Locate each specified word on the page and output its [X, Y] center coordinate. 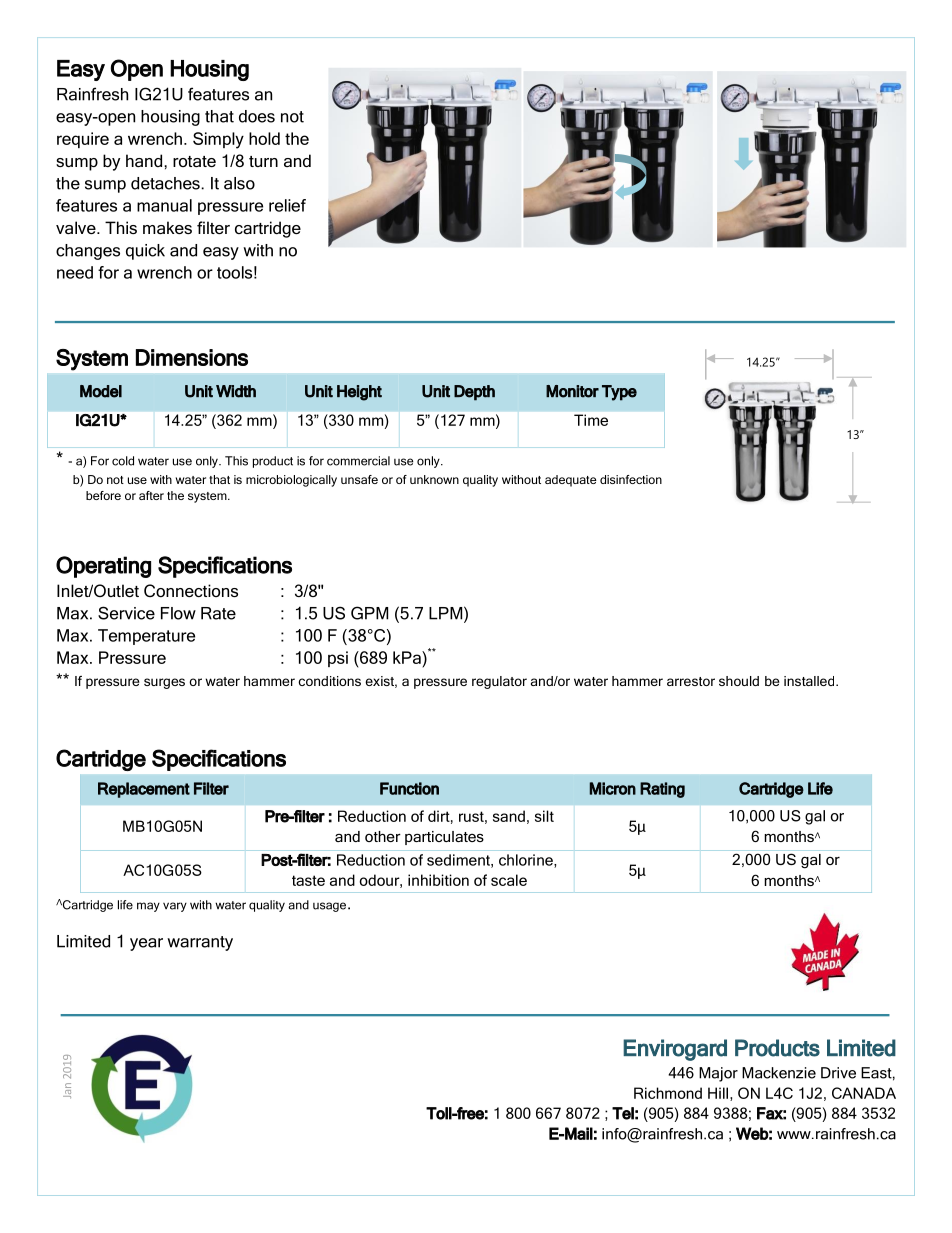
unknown [434, 479]
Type [619, 393]
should [739, 681]
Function [409, 788]
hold [264, 138]
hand [145, 160]
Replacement [144, 790]
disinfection [631, 479]
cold [123, 461]
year [146, 944]
